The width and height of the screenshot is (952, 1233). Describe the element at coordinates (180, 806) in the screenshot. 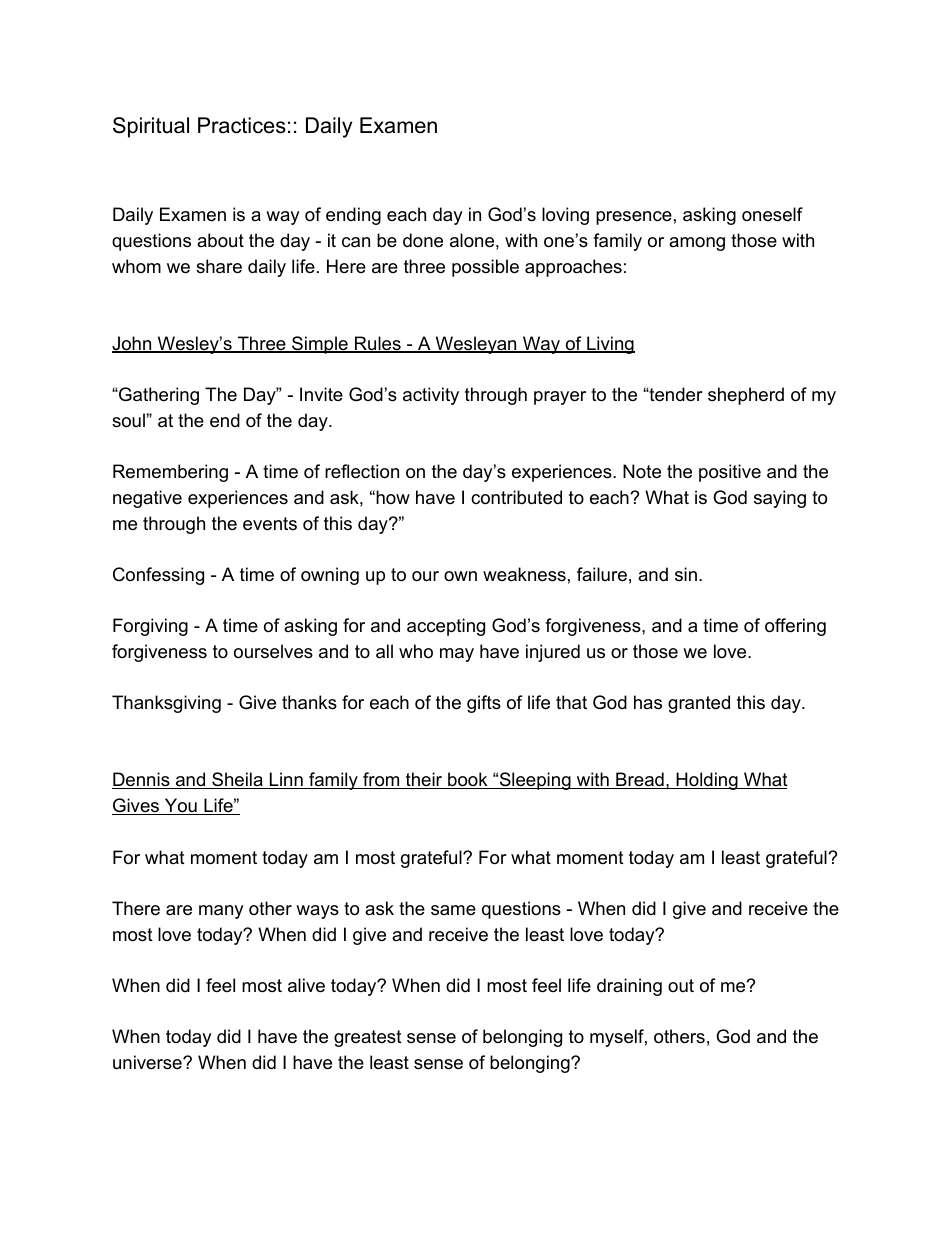

I see `You` at that location.
